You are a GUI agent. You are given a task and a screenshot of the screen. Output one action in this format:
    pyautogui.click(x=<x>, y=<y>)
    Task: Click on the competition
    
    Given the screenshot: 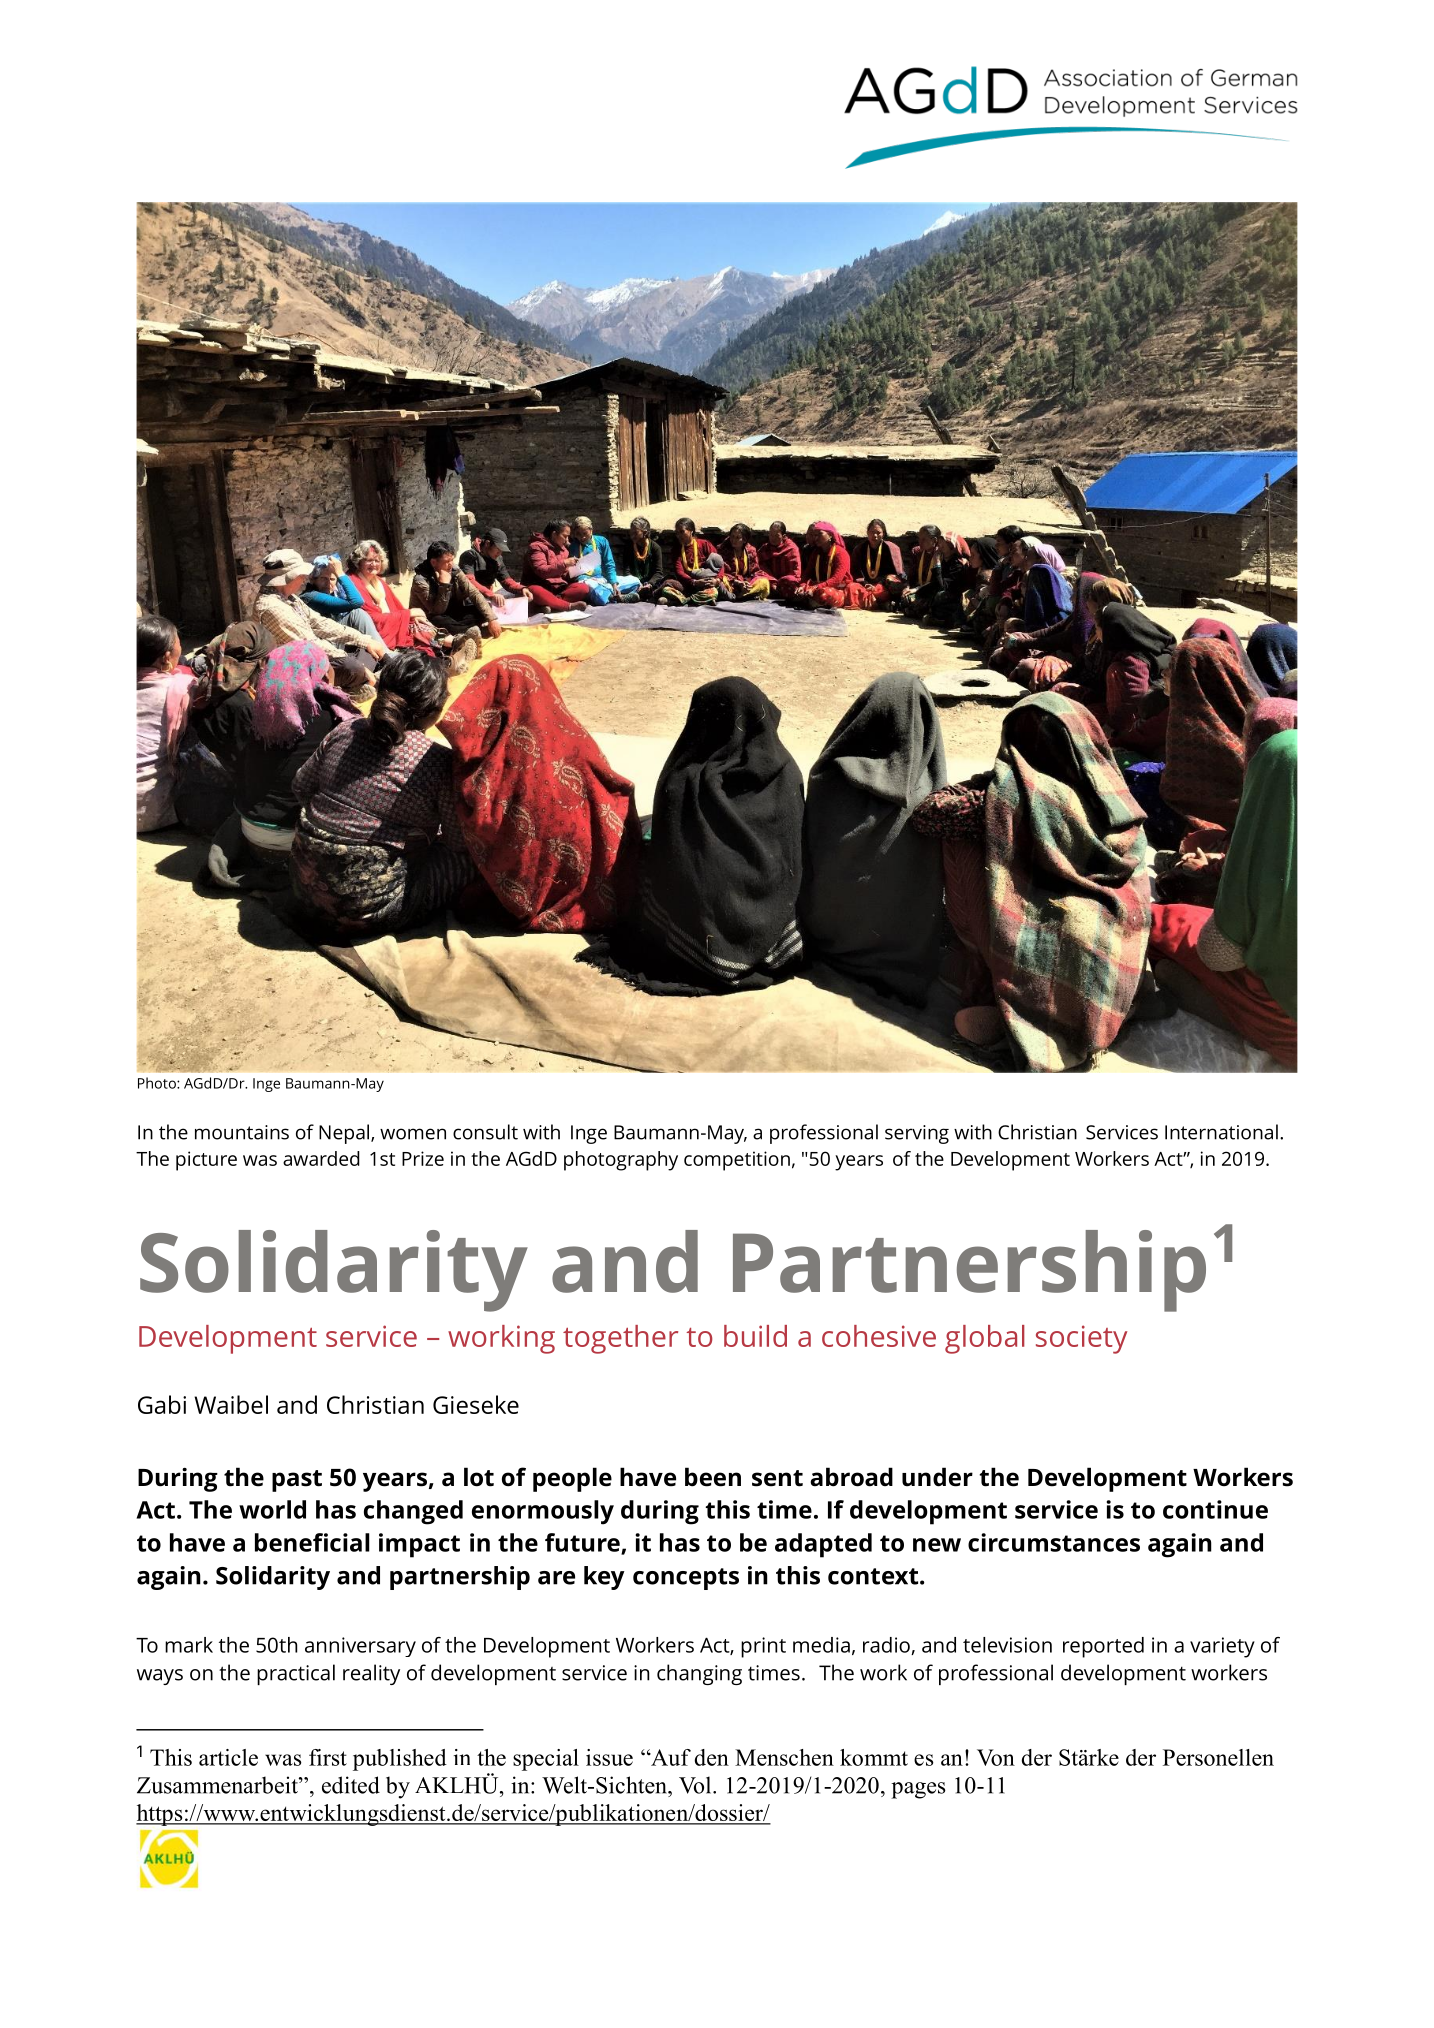 What is the action you would take?
    pyautogui.click(x=737, y=1161)
